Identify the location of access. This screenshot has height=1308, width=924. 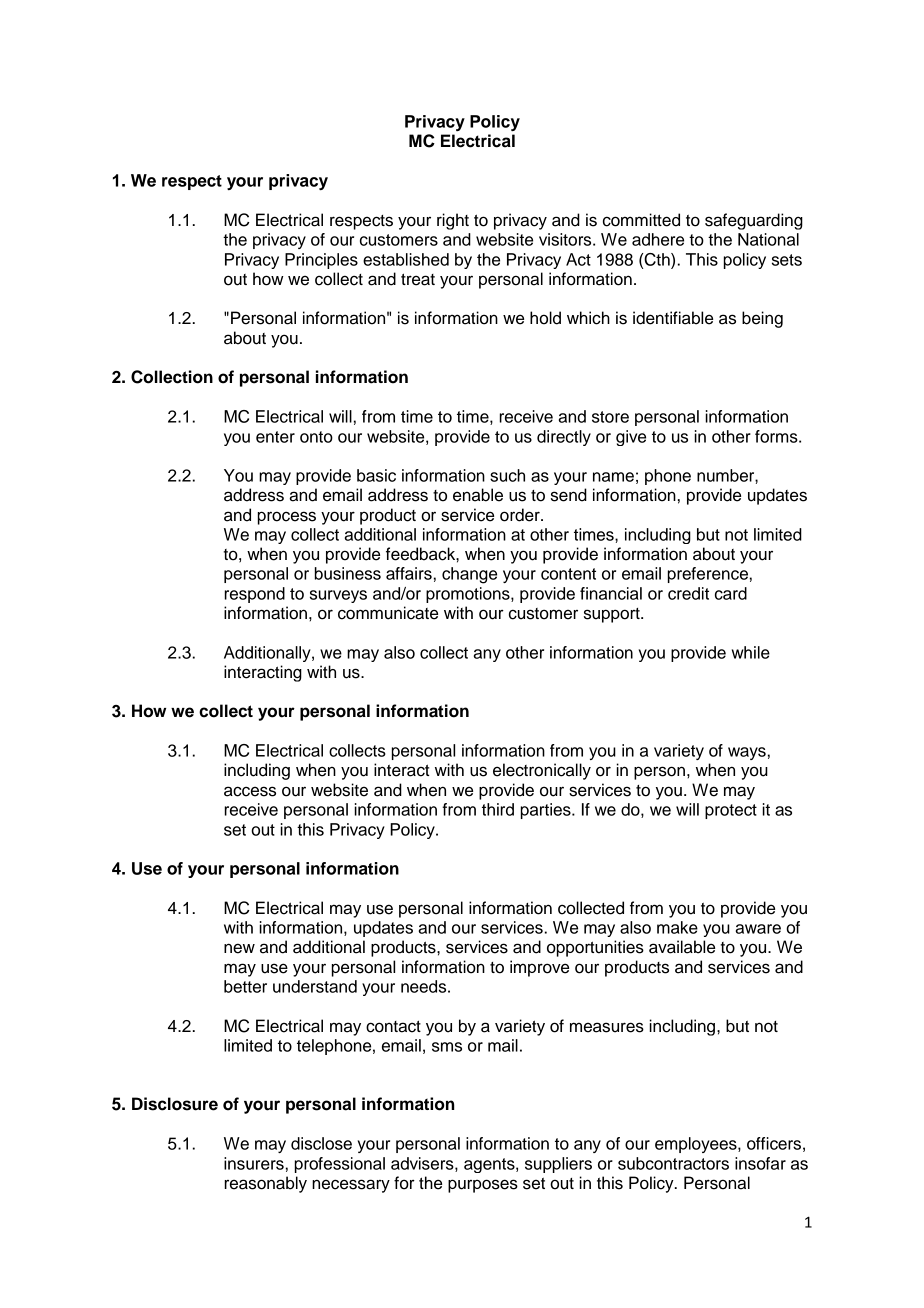
(250, 791).
